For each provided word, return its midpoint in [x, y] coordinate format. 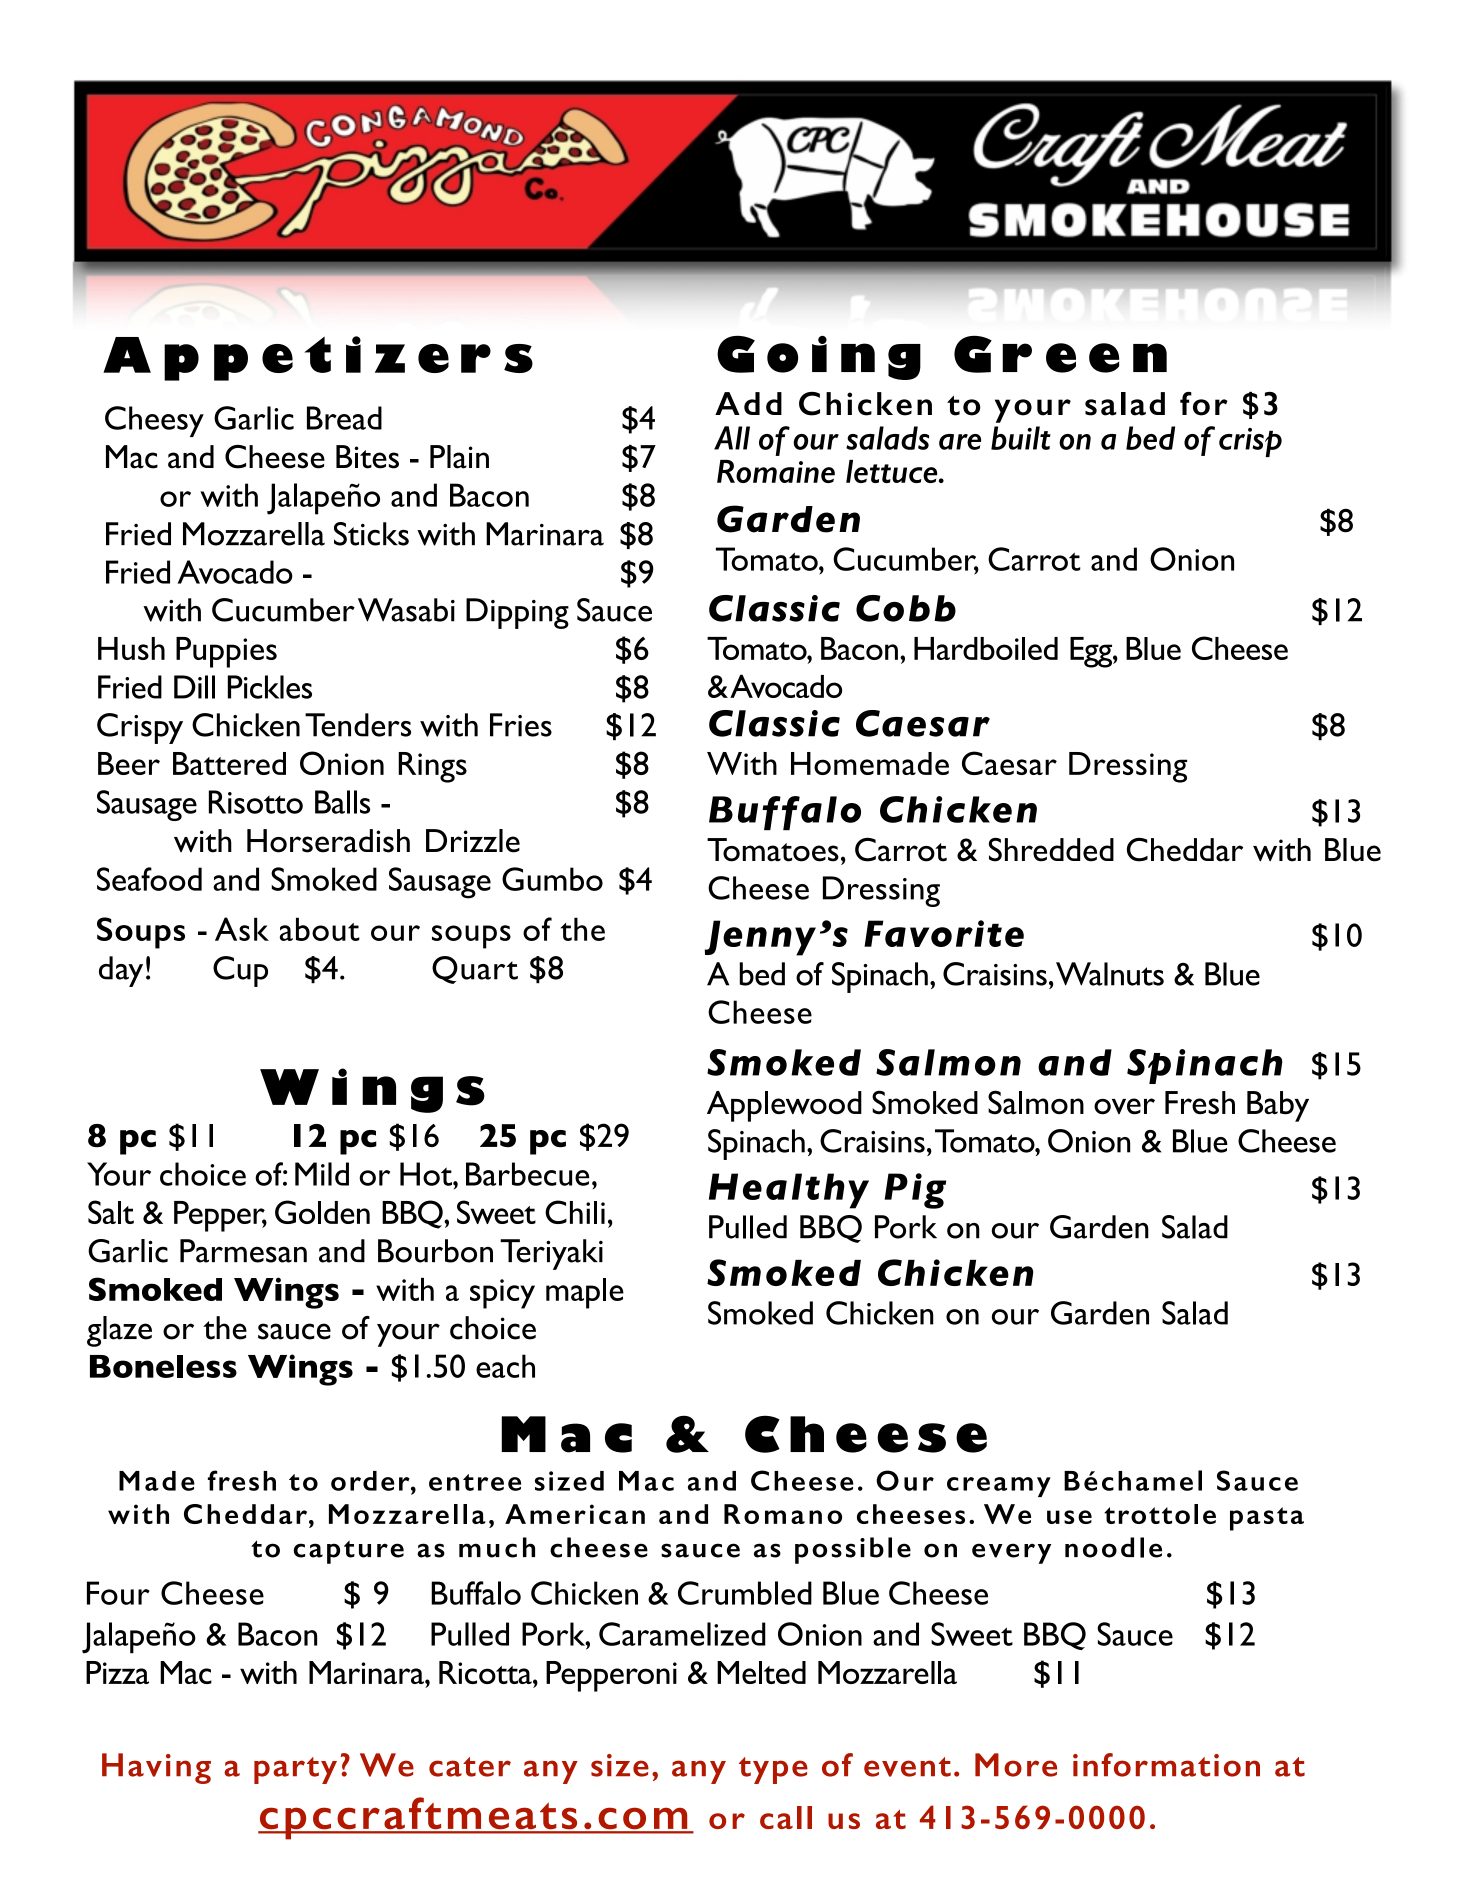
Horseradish [328, 841]
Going [819, 358]
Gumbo [552, 879]
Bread [344, 418]
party [295, 1770]
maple [585, 1293]
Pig [915, 1191]
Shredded [1051, 850]
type [773, 1770]
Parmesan [243, 1251]
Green [1060, 354]
